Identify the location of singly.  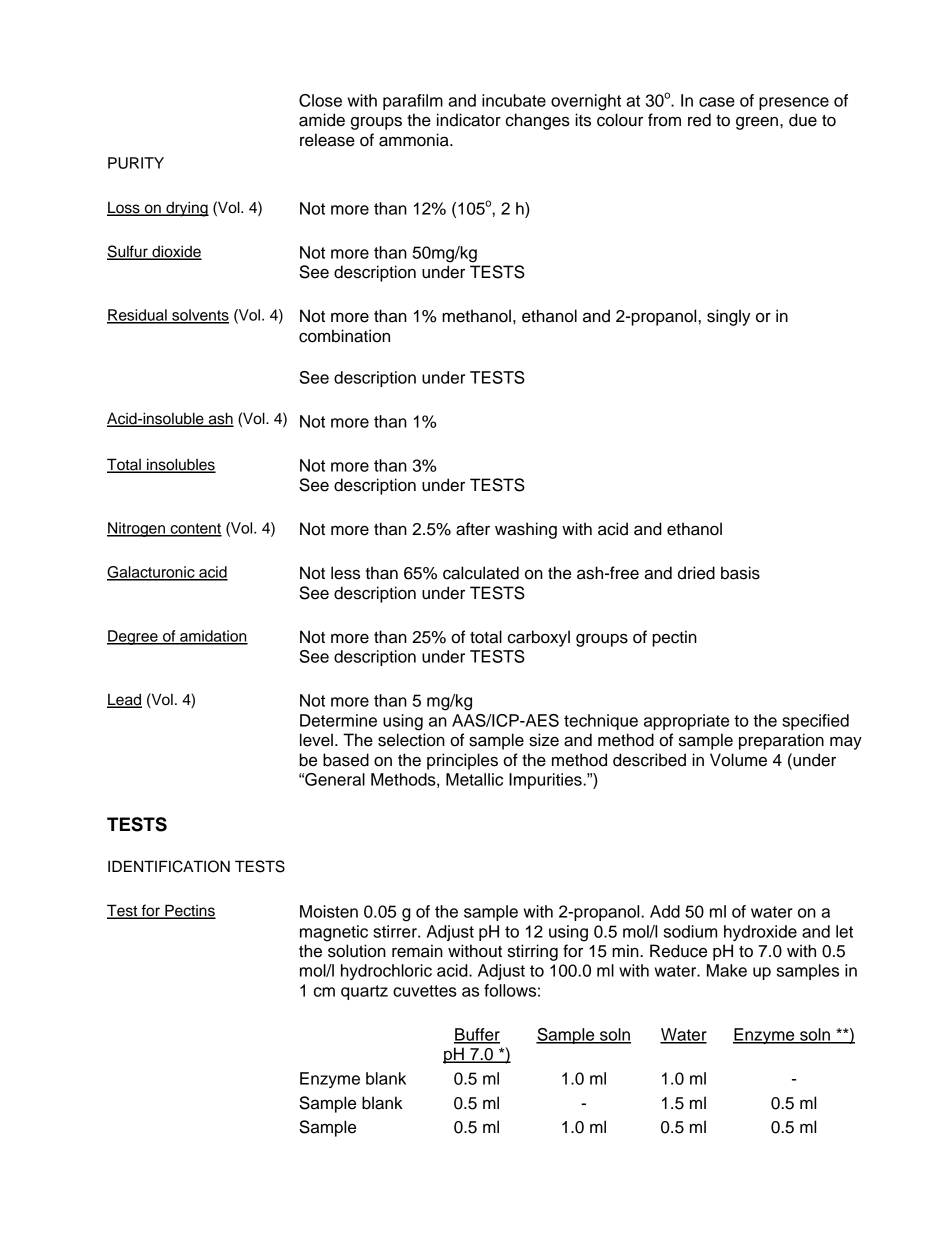
(729, 317).
